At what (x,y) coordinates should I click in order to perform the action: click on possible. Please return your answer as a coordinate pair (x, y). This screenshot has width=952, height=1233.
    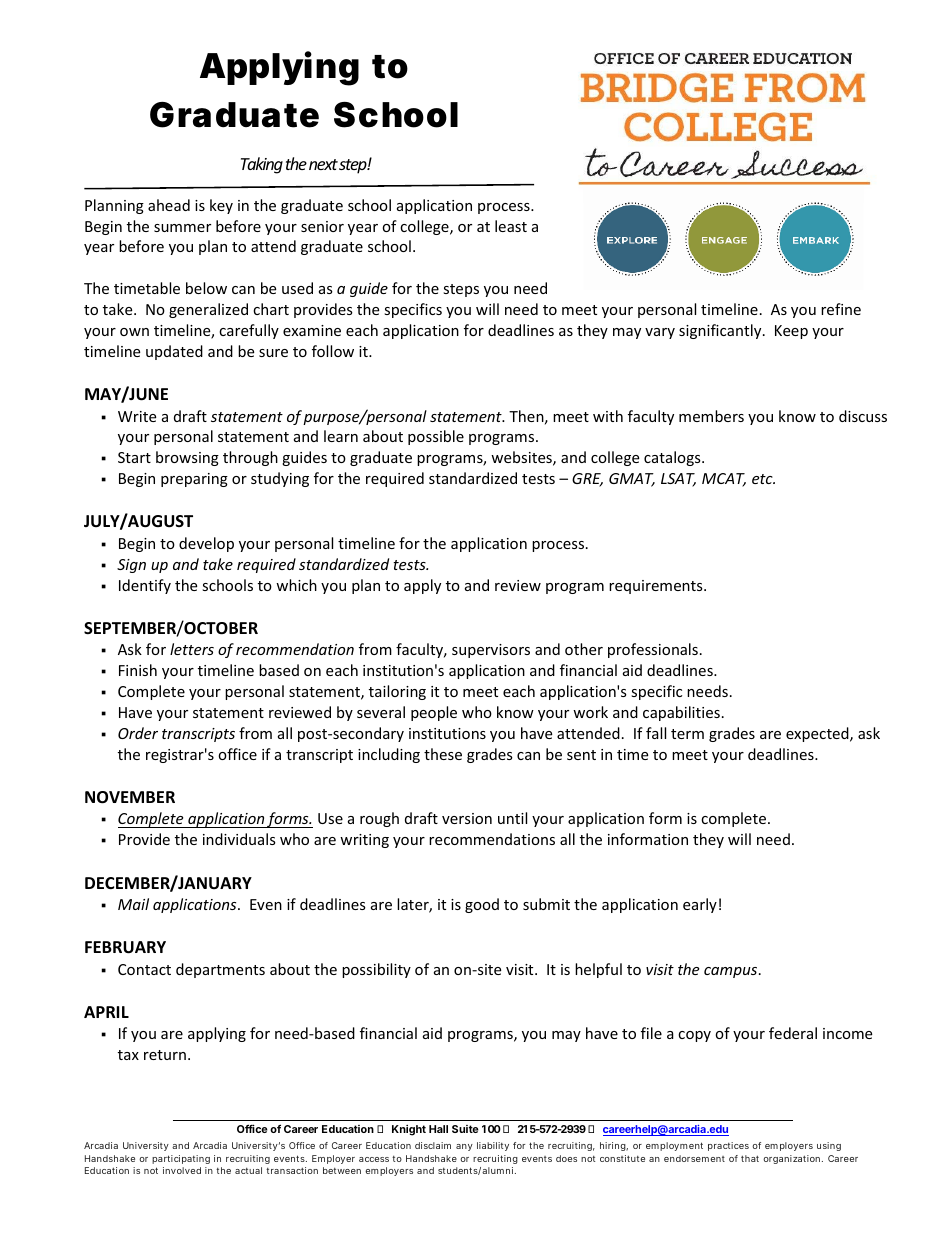
    Looking at the image, I should click on (436, 437).
